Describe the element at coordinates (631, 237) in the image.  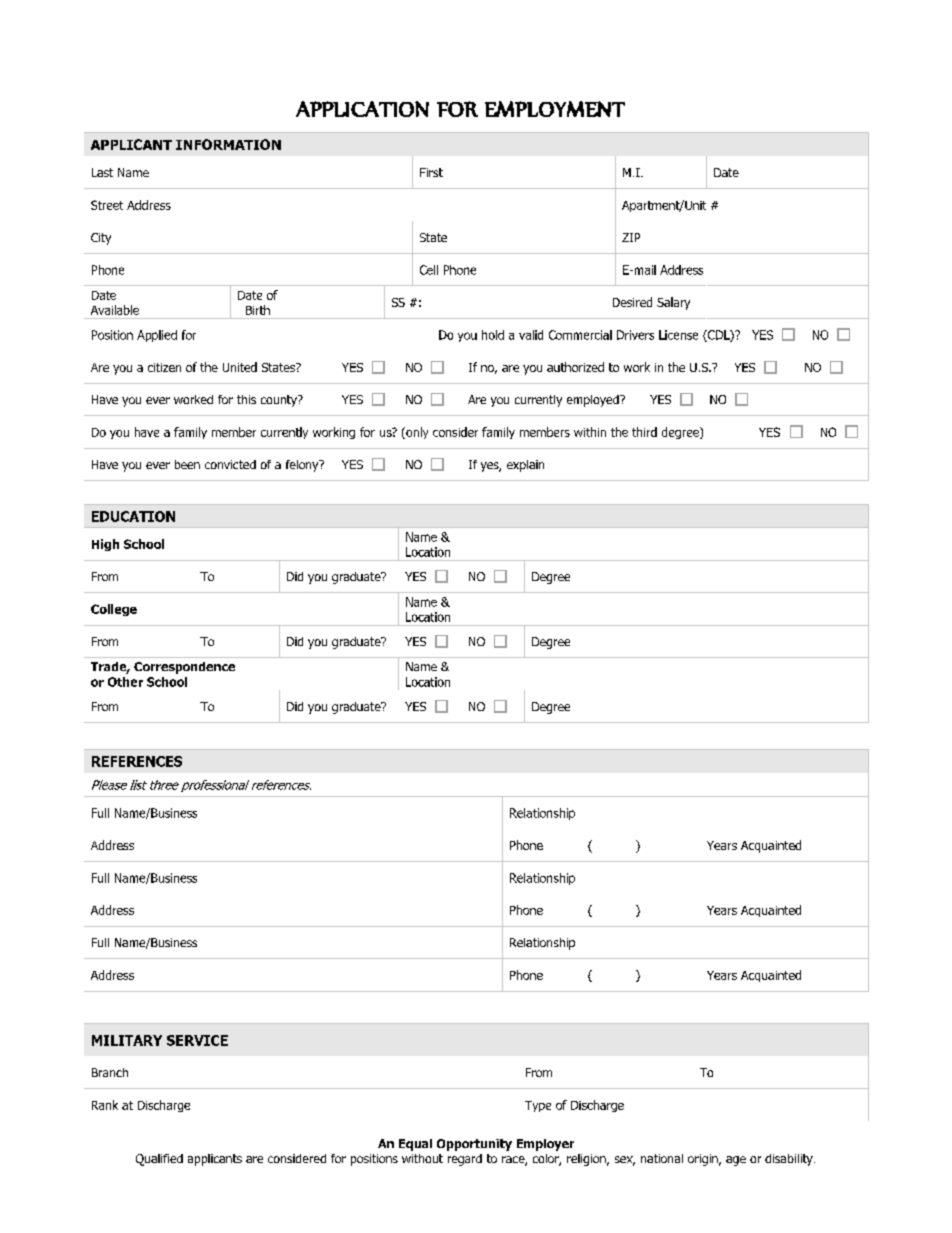
I see `ZIP` at that location.
